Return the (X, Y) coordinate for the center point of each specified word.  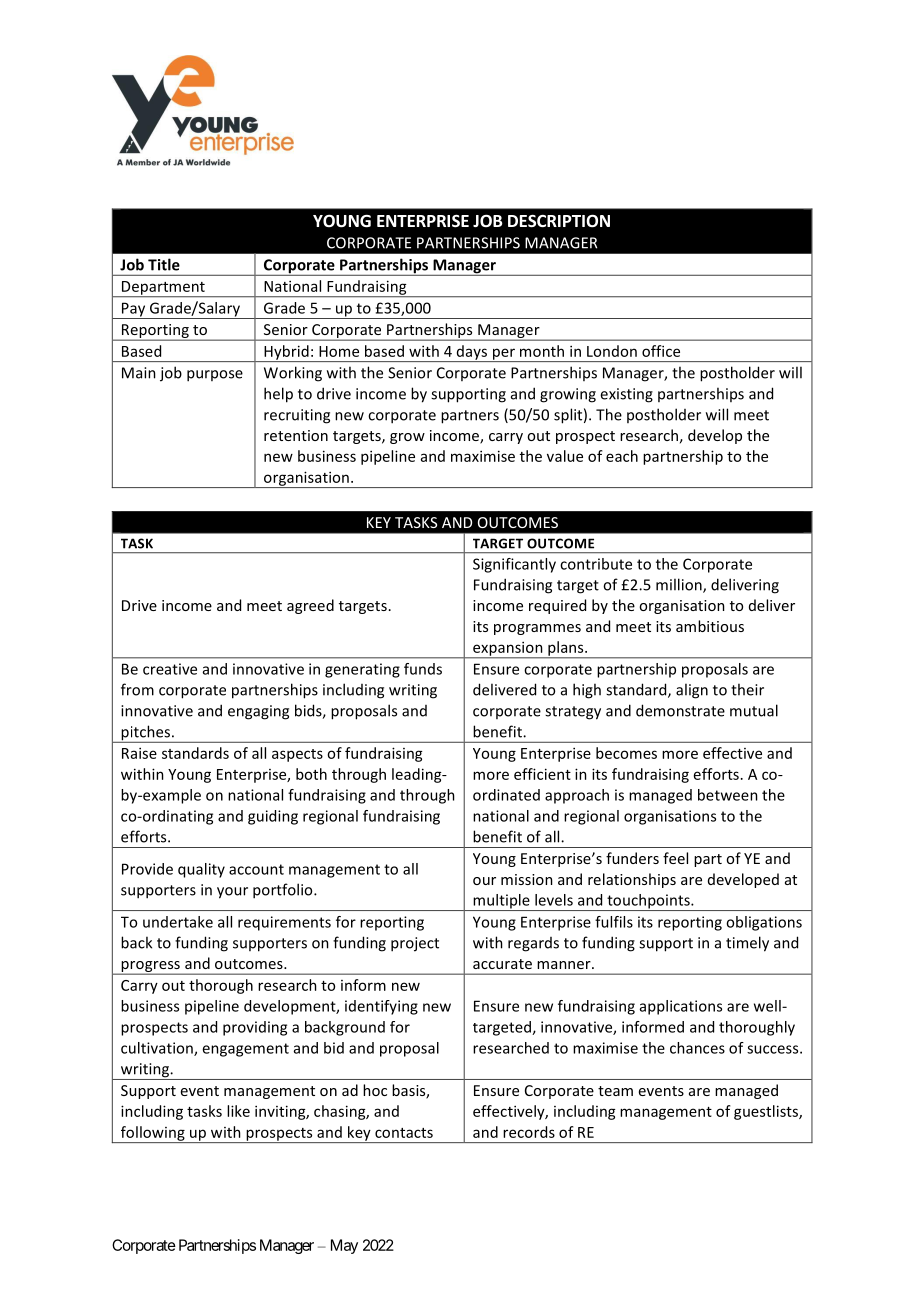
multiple (501, 902)
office (661, 351)
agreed (310, 606)
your (232, 893)
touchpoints (648, 902)
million (680, 585)
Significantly (514, 565)
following (152, 1134)
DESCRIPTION (559, 221)
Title (164, 264)
